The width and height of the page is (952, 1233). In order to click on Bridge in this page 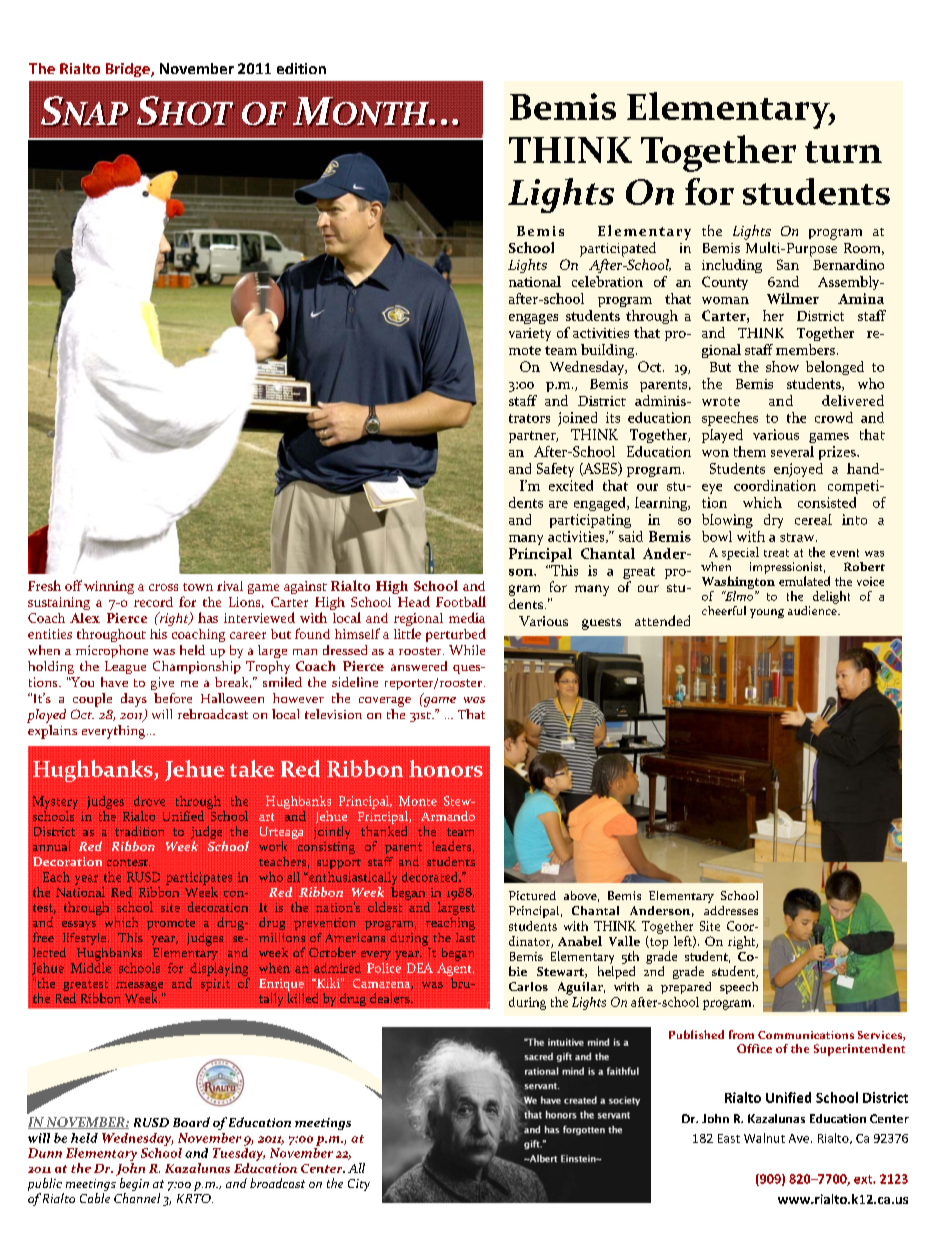, I will do `click(129, 70)`.
